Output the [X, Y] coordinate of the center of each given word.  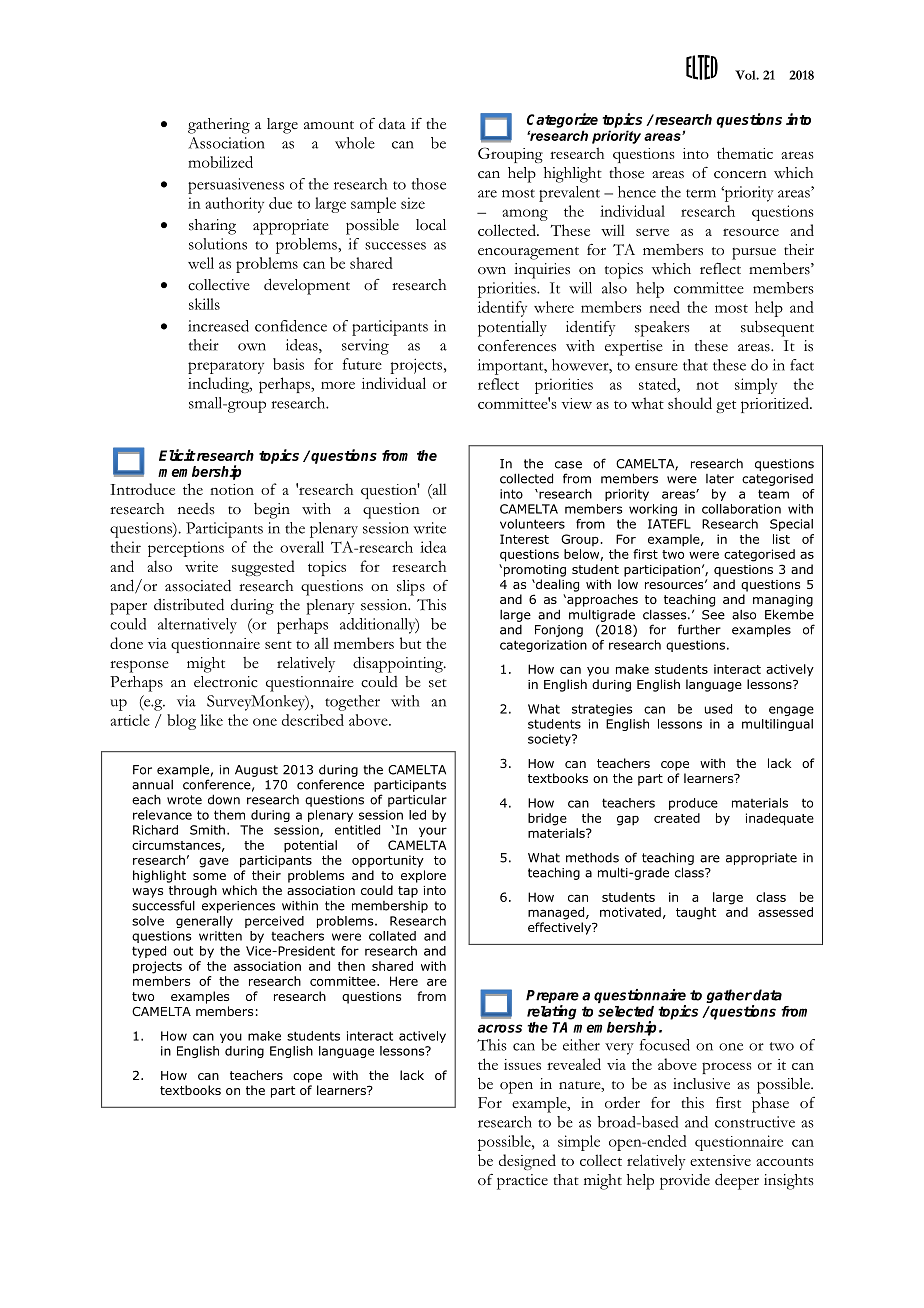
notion [232, 489]
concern [740, 175]
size [413, 203]
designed [527, 1162]
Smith [207, 830]
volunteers [532, 524]
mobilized [220, 162]
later [720, 479]
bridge [547, 819]
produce [693, 804]
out [183, 951]
